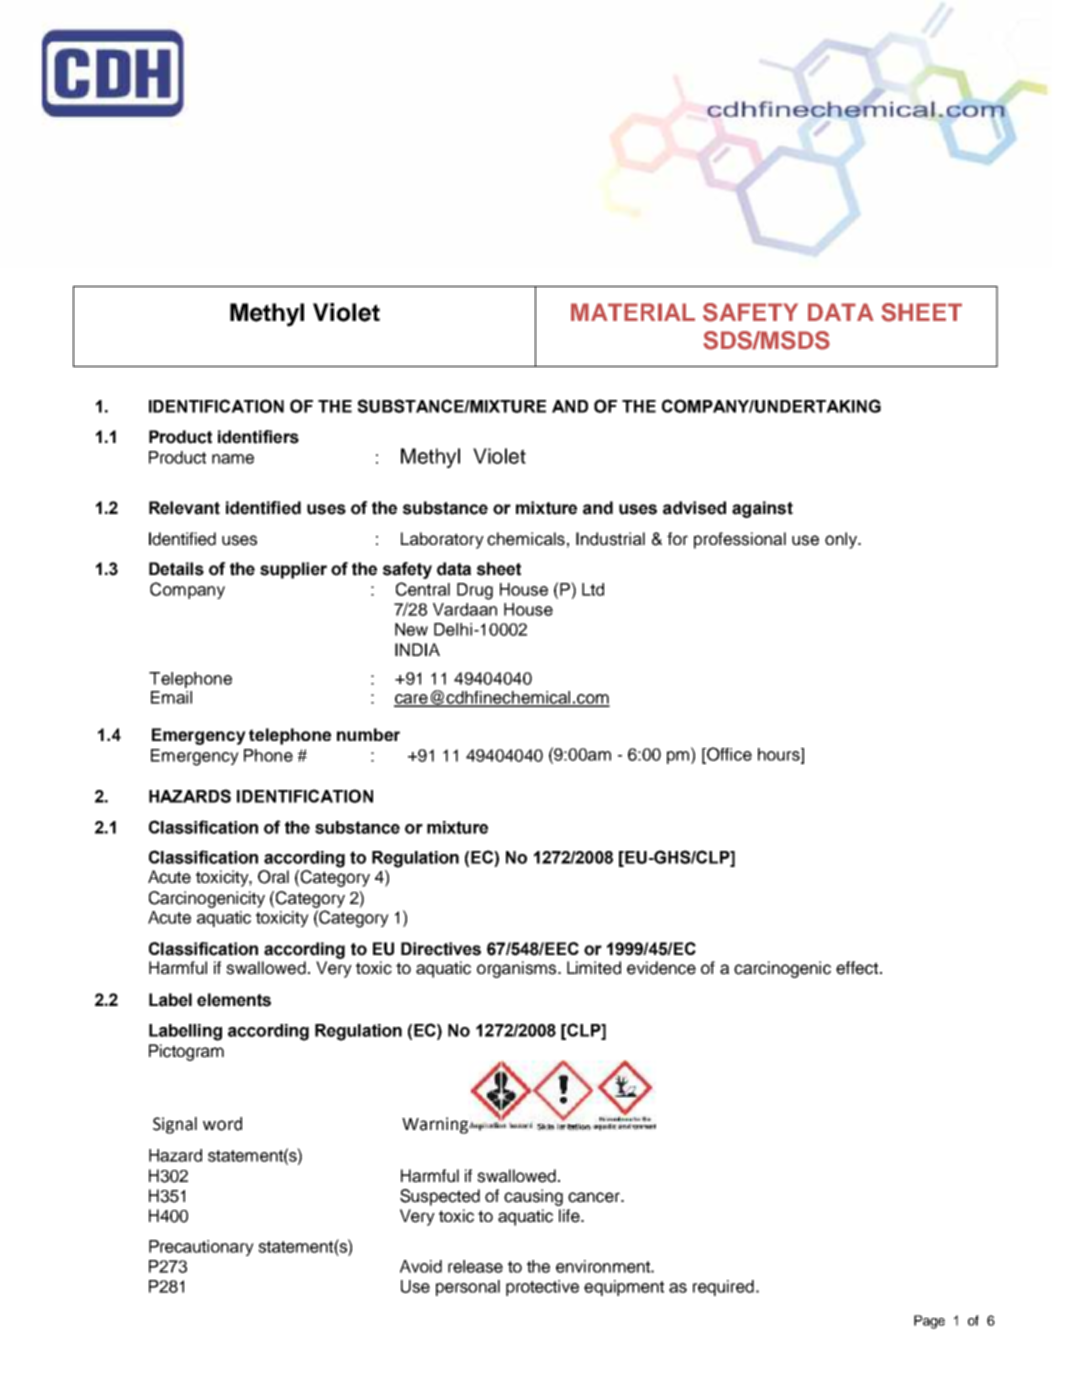  Describe the element at coordinates (258, 437) in the image. I see `identifiers` at that location.
